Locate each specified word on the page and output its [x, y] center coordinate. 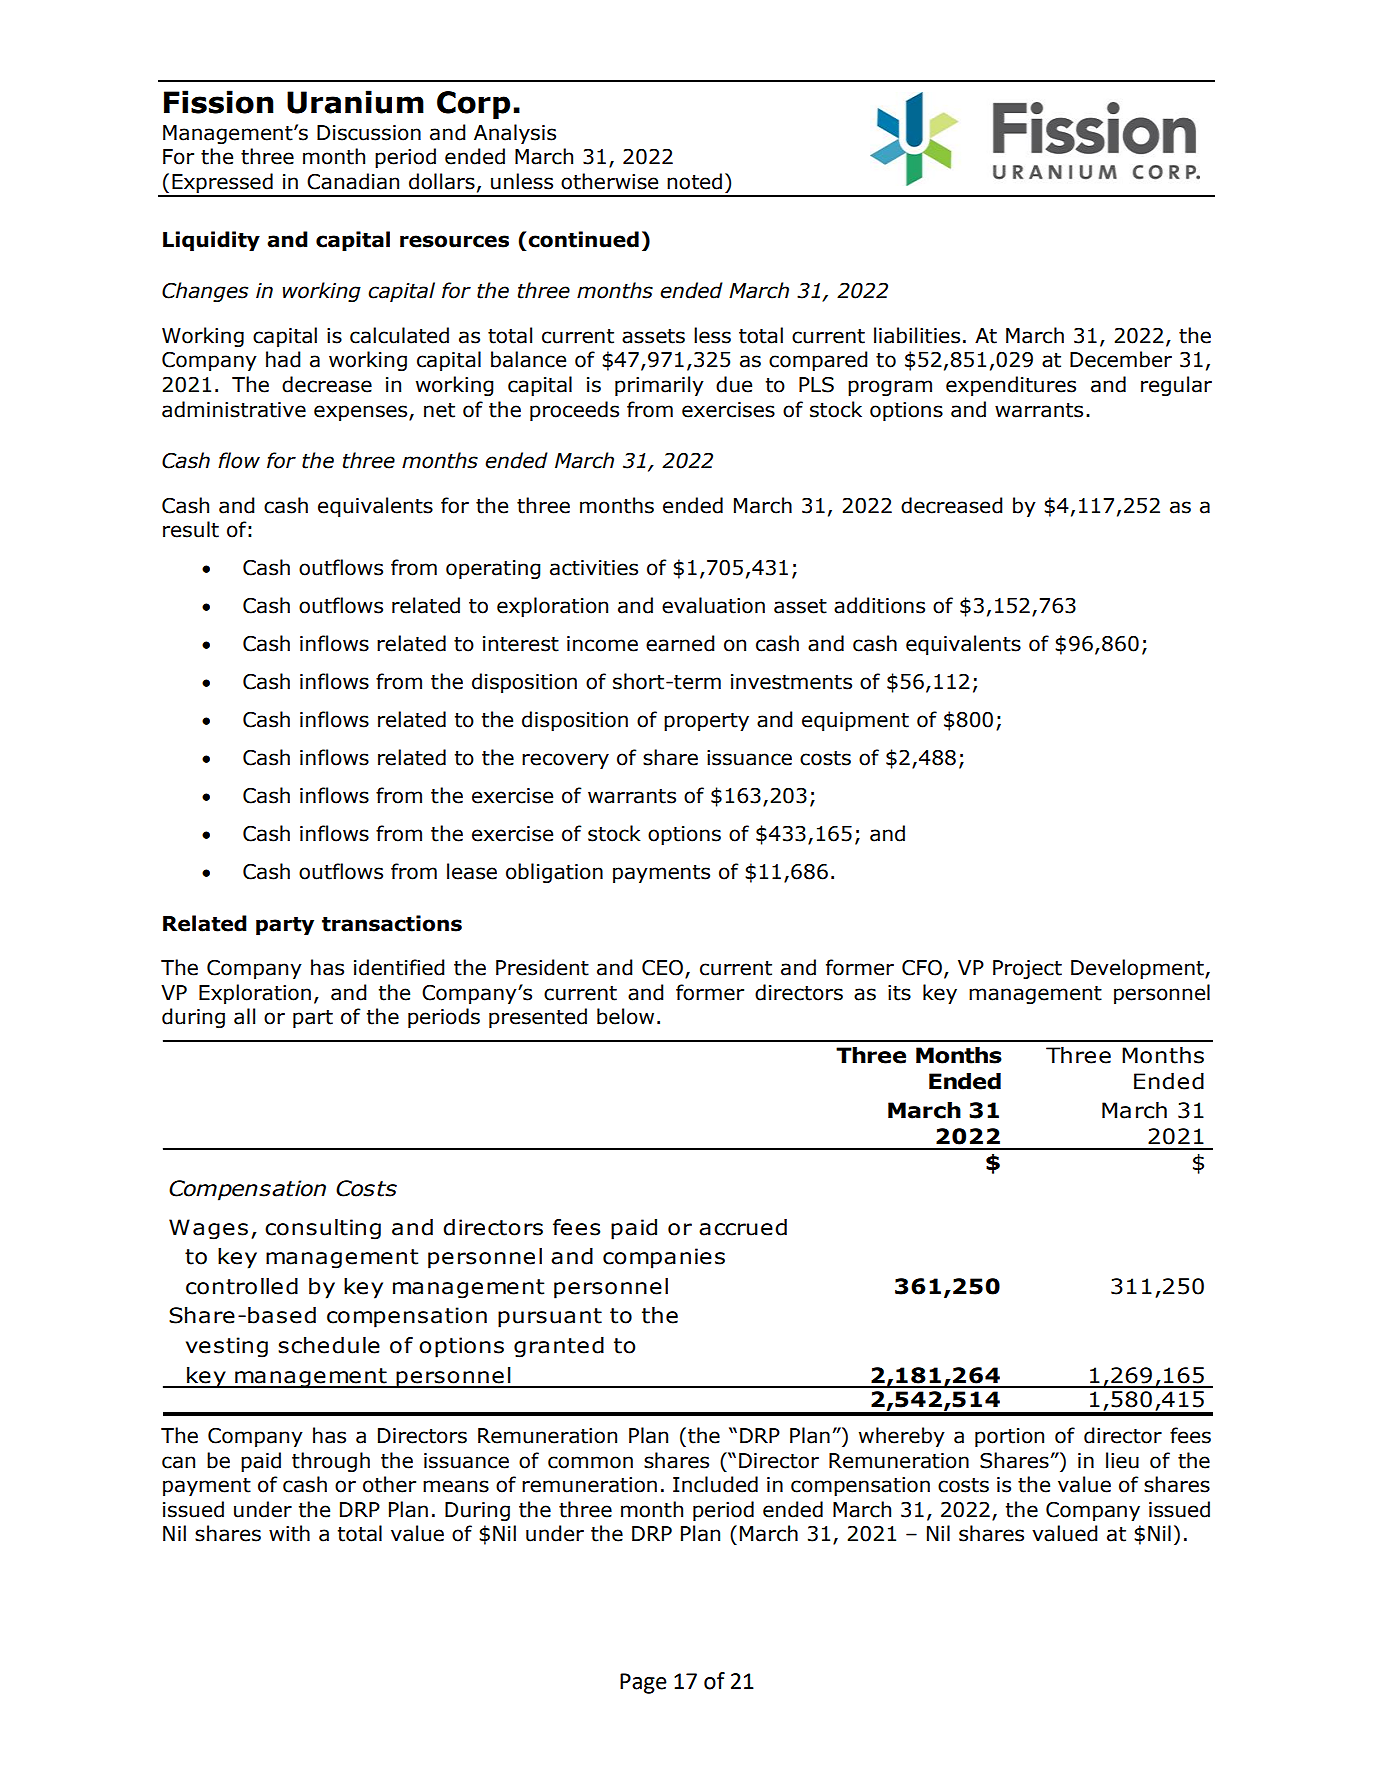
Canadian [353, 181]
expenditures [1011, 386]
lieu [1122, 1460]
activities [594, 568]
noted [694, 181]
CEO [664, 969]
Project [1027, 969]
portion [1009, 1437]
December [1121, 359]
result [191, 529]
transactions [392, 923]
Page [643, 1683]
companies [664, 1258]
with [289, 1533]
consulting [323, 1229]
